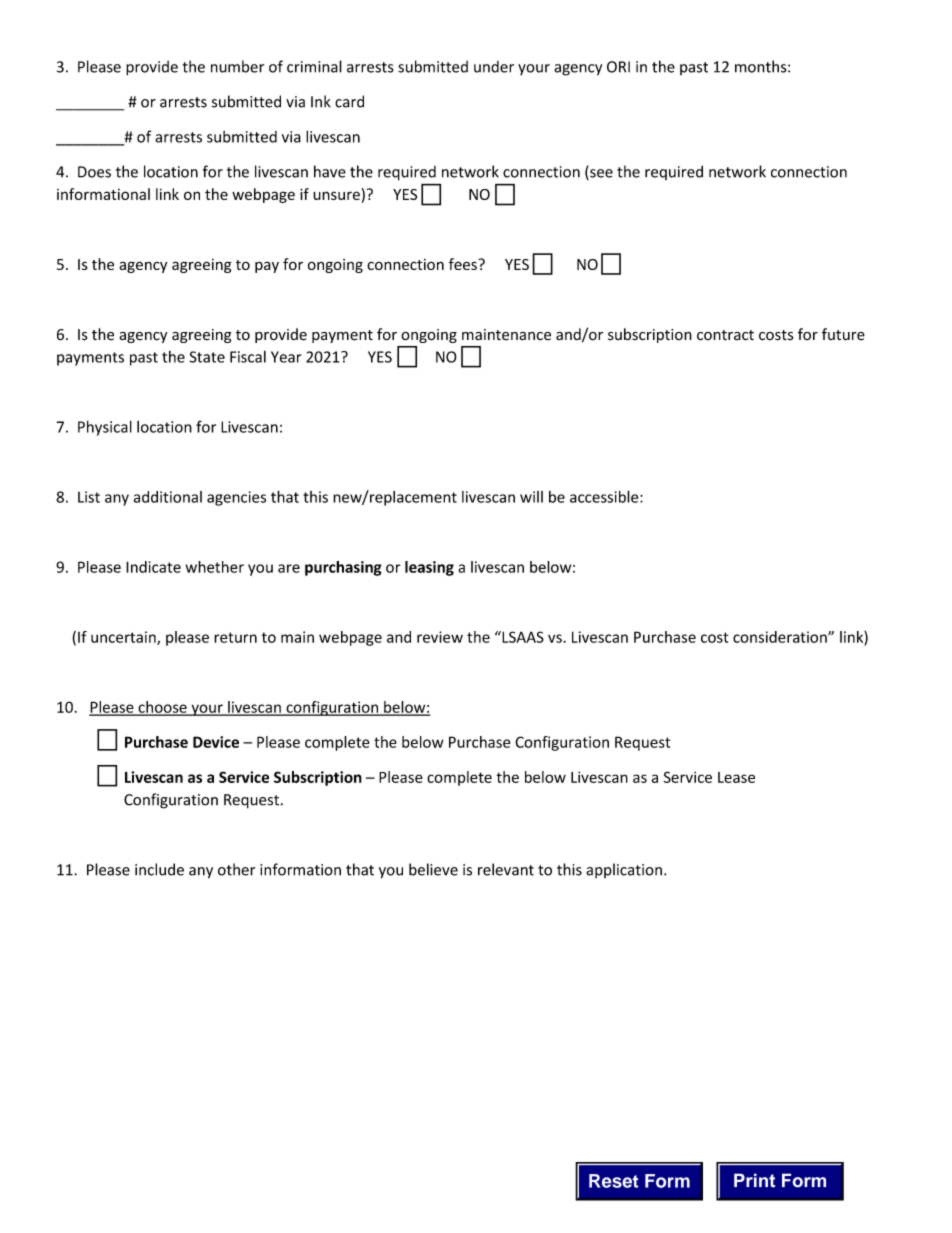 This page has width=952, height=1233. What do you see at coordinates (159, 869) in the page?
I see `include` at bounding box center [159, 869].
